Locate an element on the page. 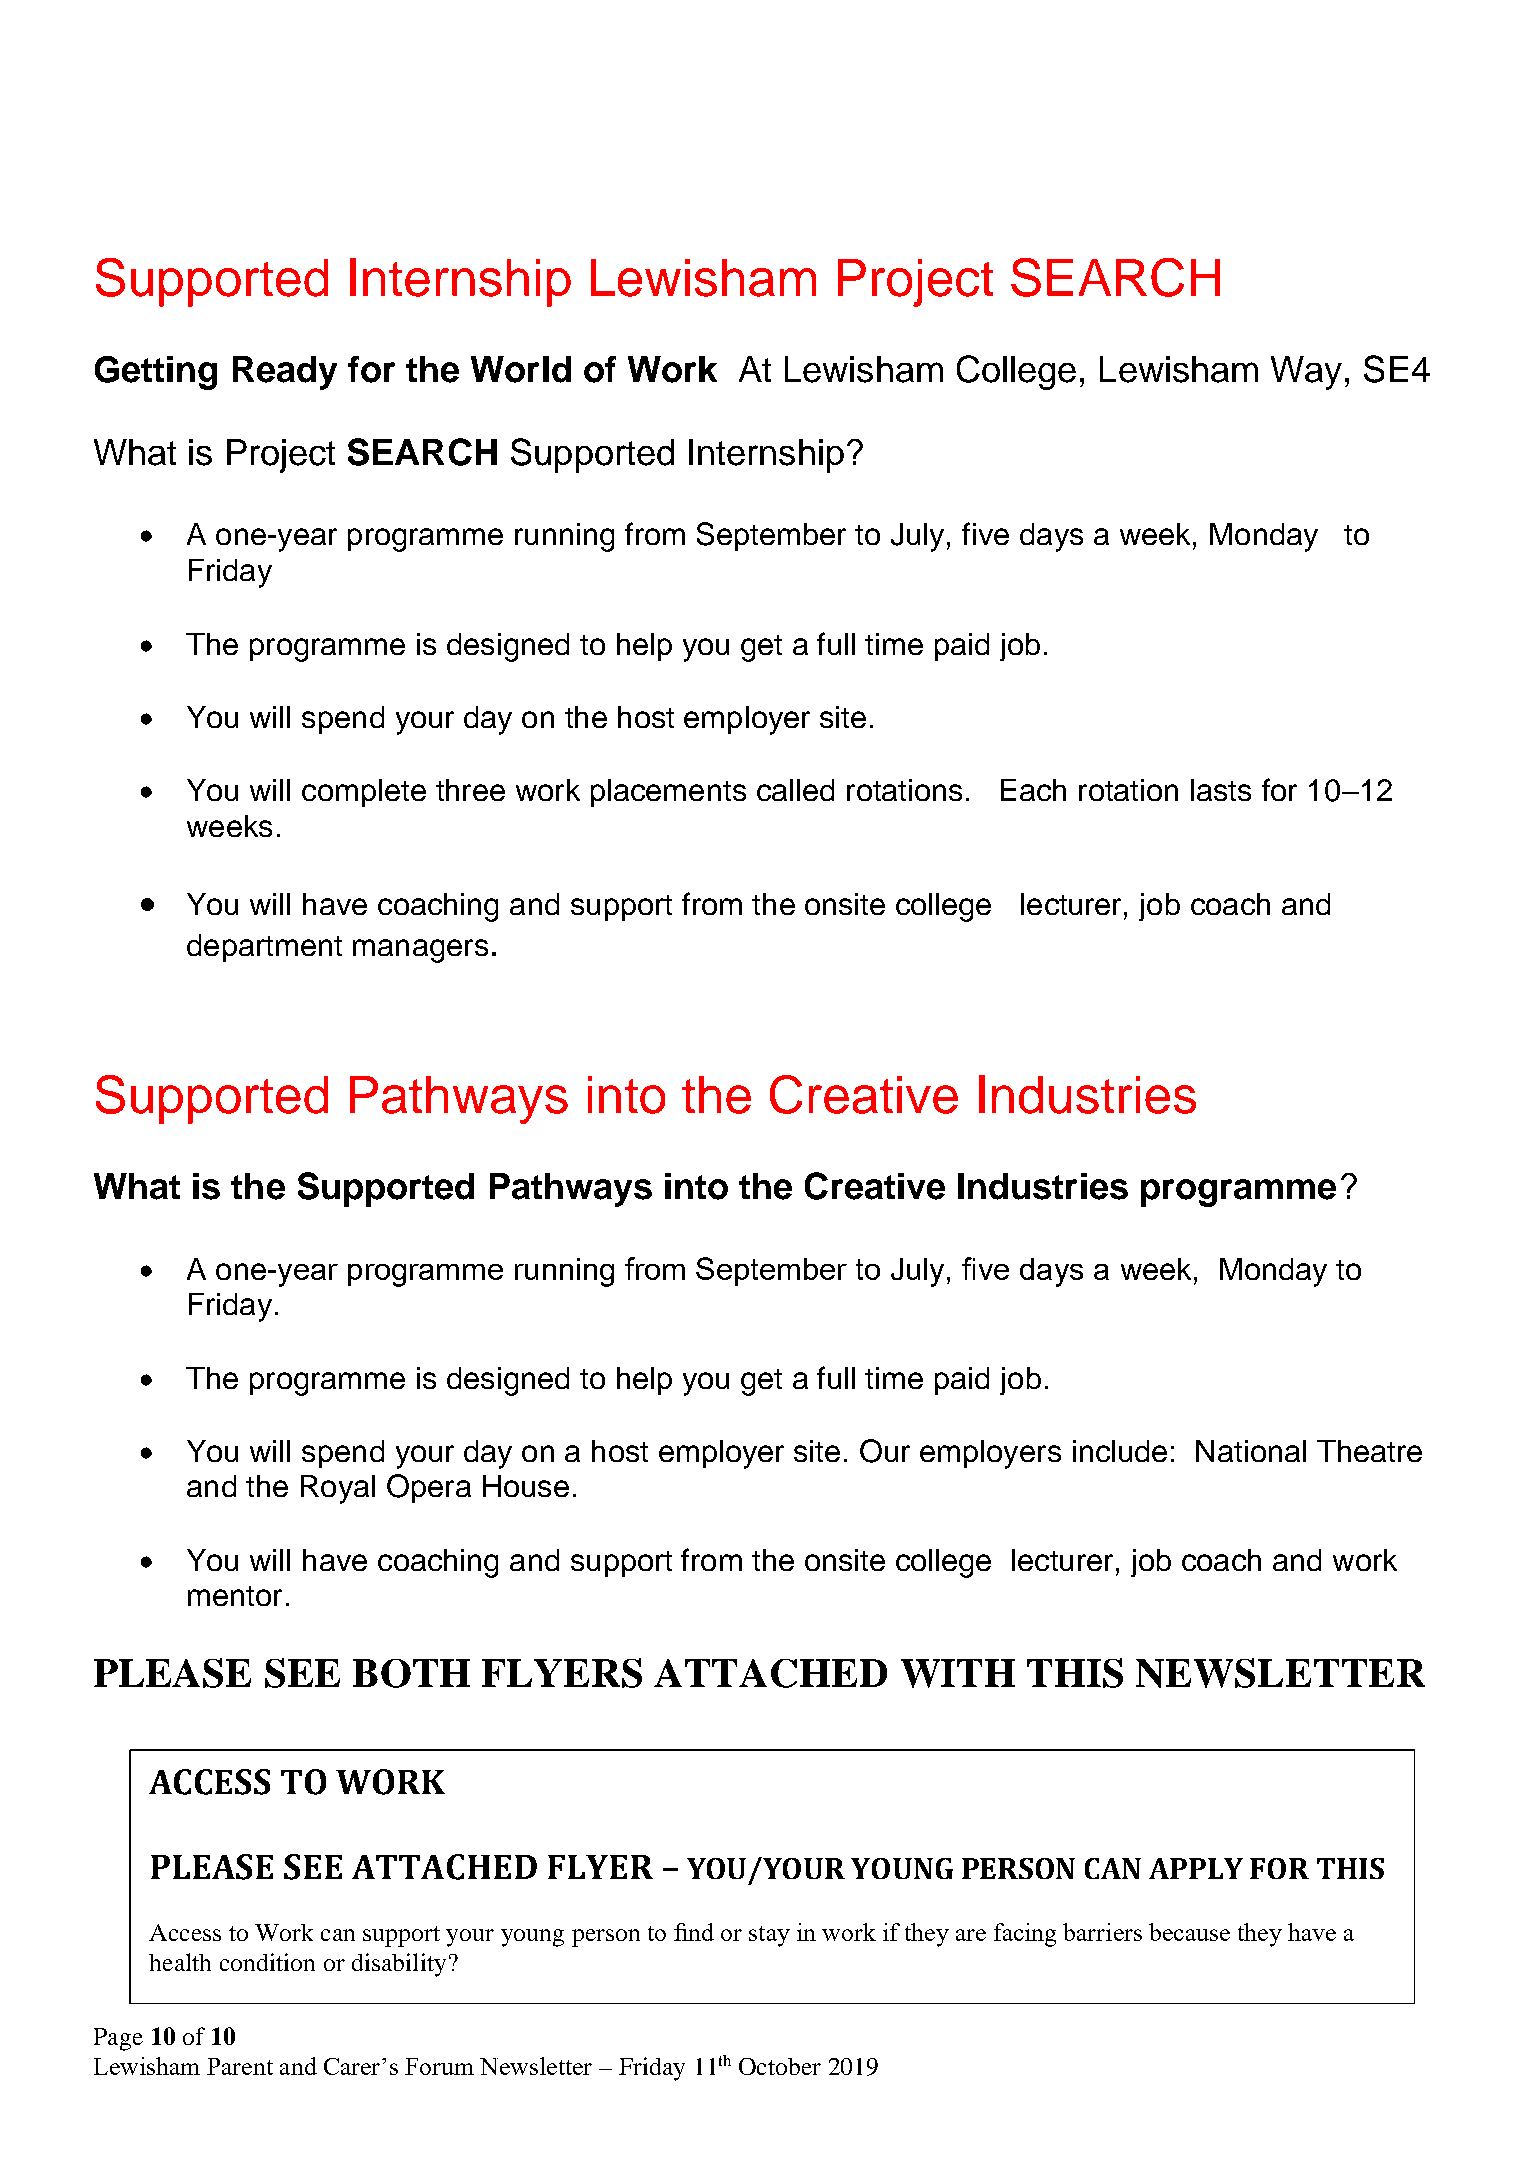  Ready is located at coordinates (285, 373).
